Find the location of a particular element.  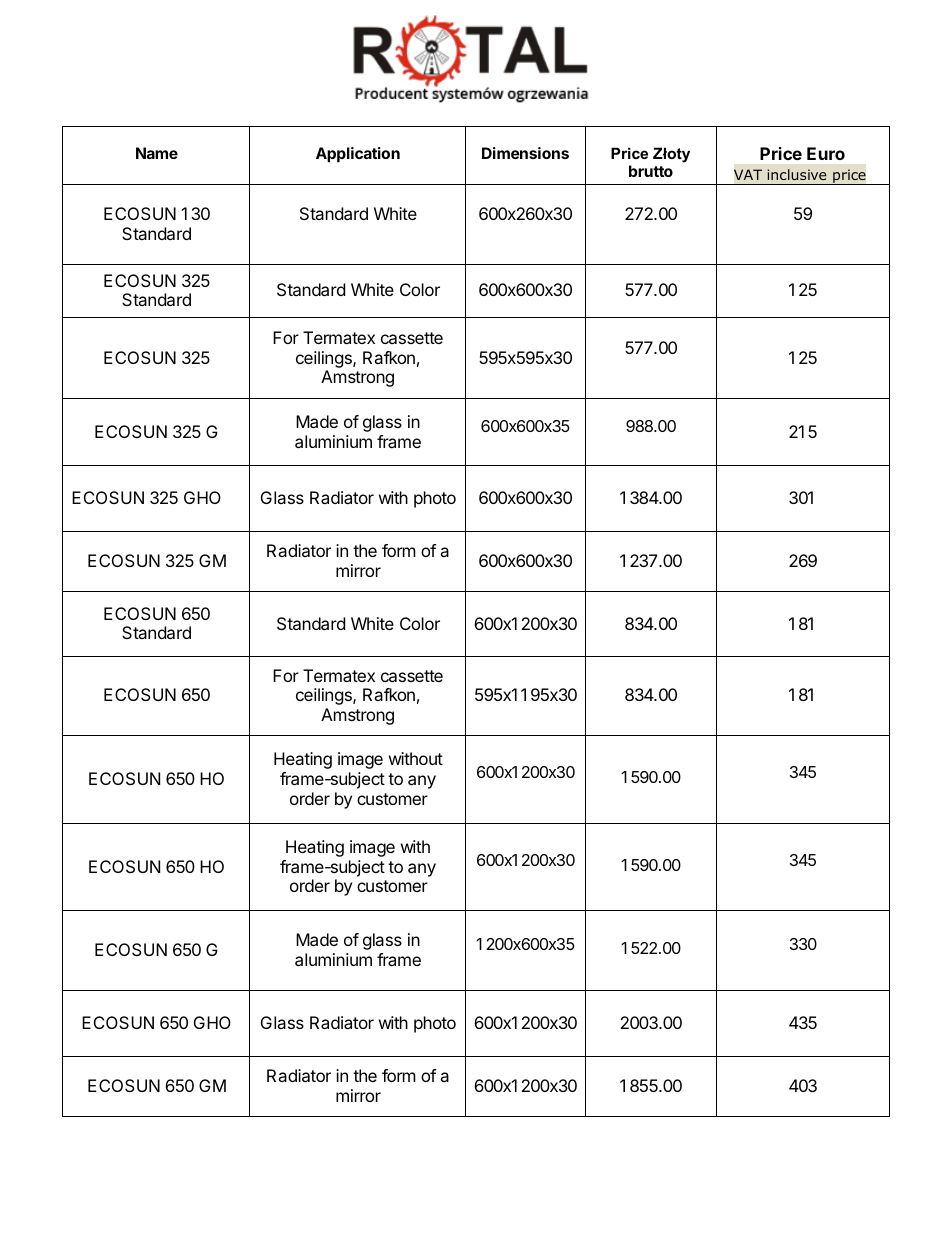

Application is located at coordinates (358, 155).
